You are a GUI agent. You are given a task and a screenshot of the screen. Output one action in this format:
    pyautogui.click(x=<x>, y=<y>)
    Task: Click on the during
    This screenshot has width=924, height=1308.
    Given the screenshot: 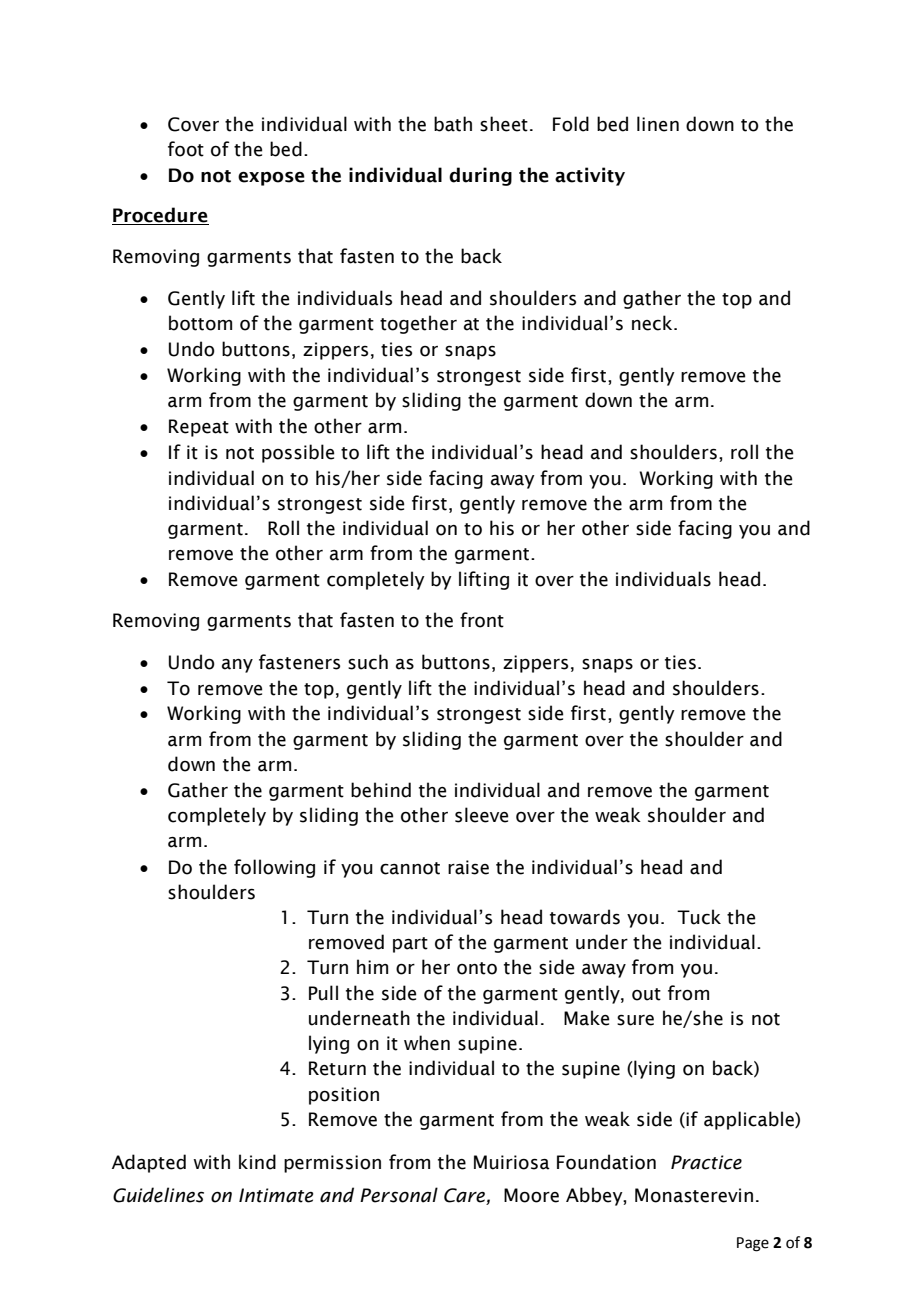 What is the action you would take?
    pyautogui.click(x=480, y=176)
